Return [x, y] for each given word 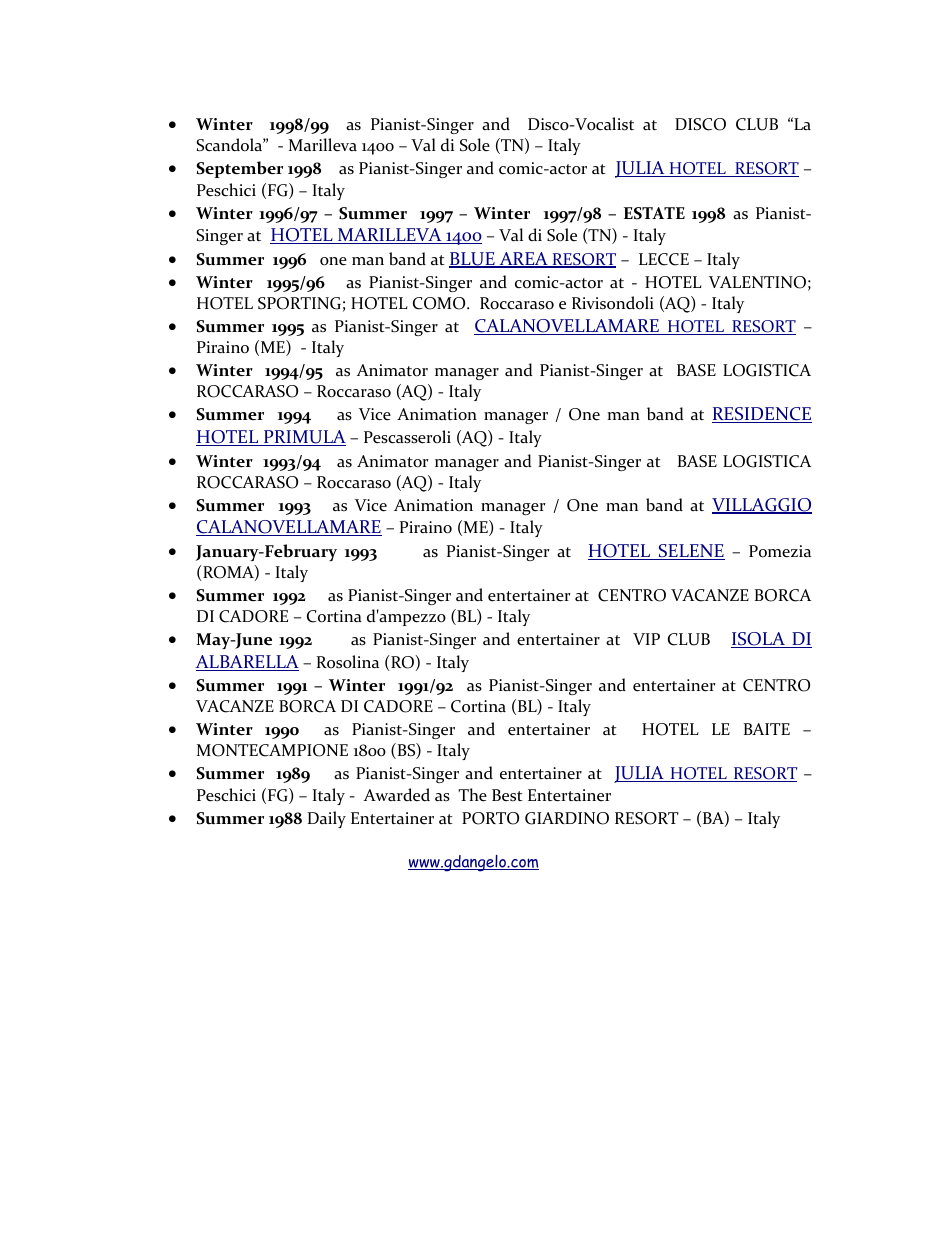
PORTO [490, 818]
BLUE [473, 260]
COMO [440, 303]
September [239, 169]
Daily [327, 819]
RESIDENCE [762, 415]
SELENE [691, 552]
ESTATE [654, 213]
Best [507, 795]
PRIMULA [304, 438]
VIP [646, 639]
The [472, 795]
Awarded [397, 795]
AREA [523, 260]
